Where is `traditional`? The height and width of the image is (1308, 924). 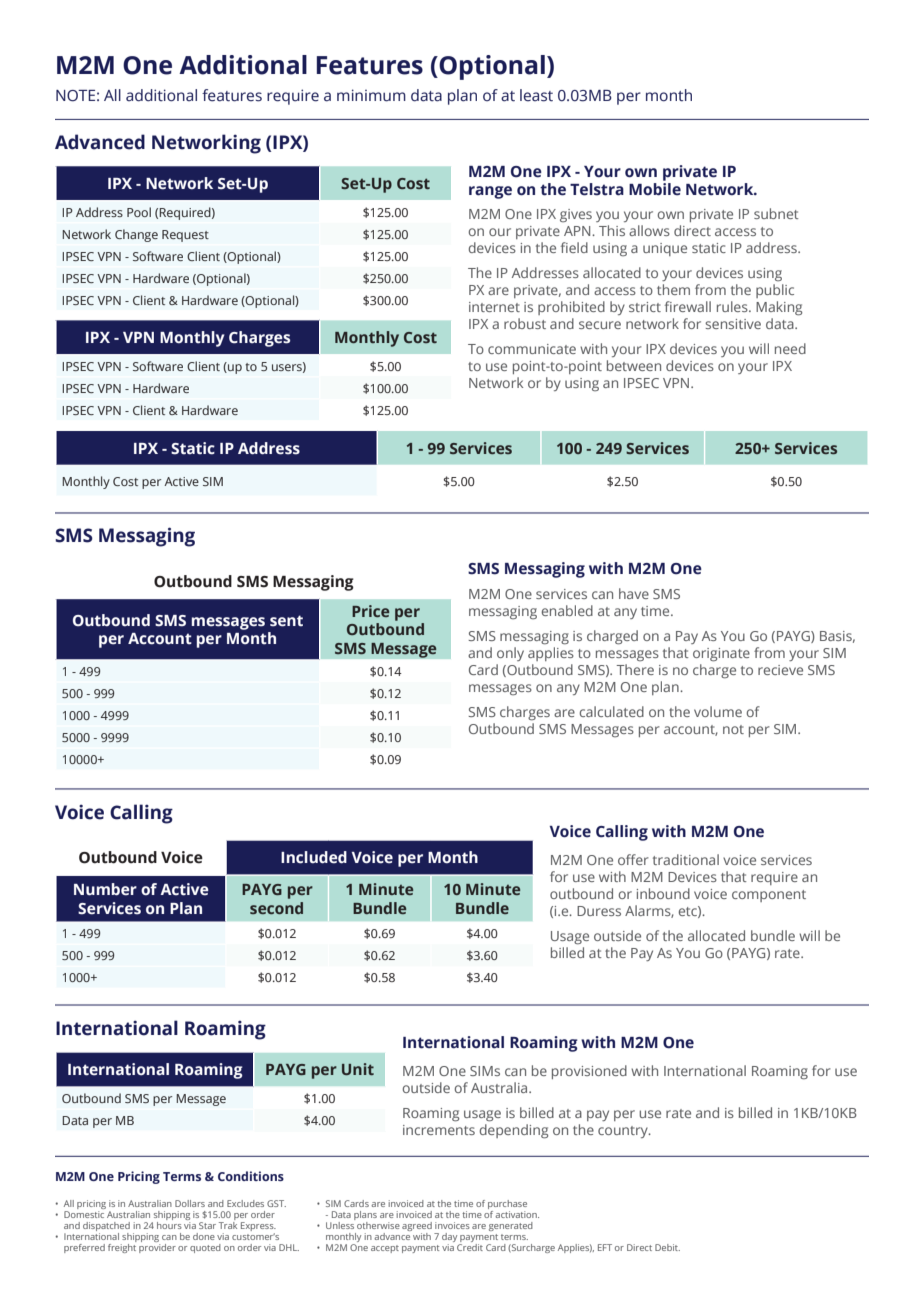
traditional is located at coordinates (686, 859).
